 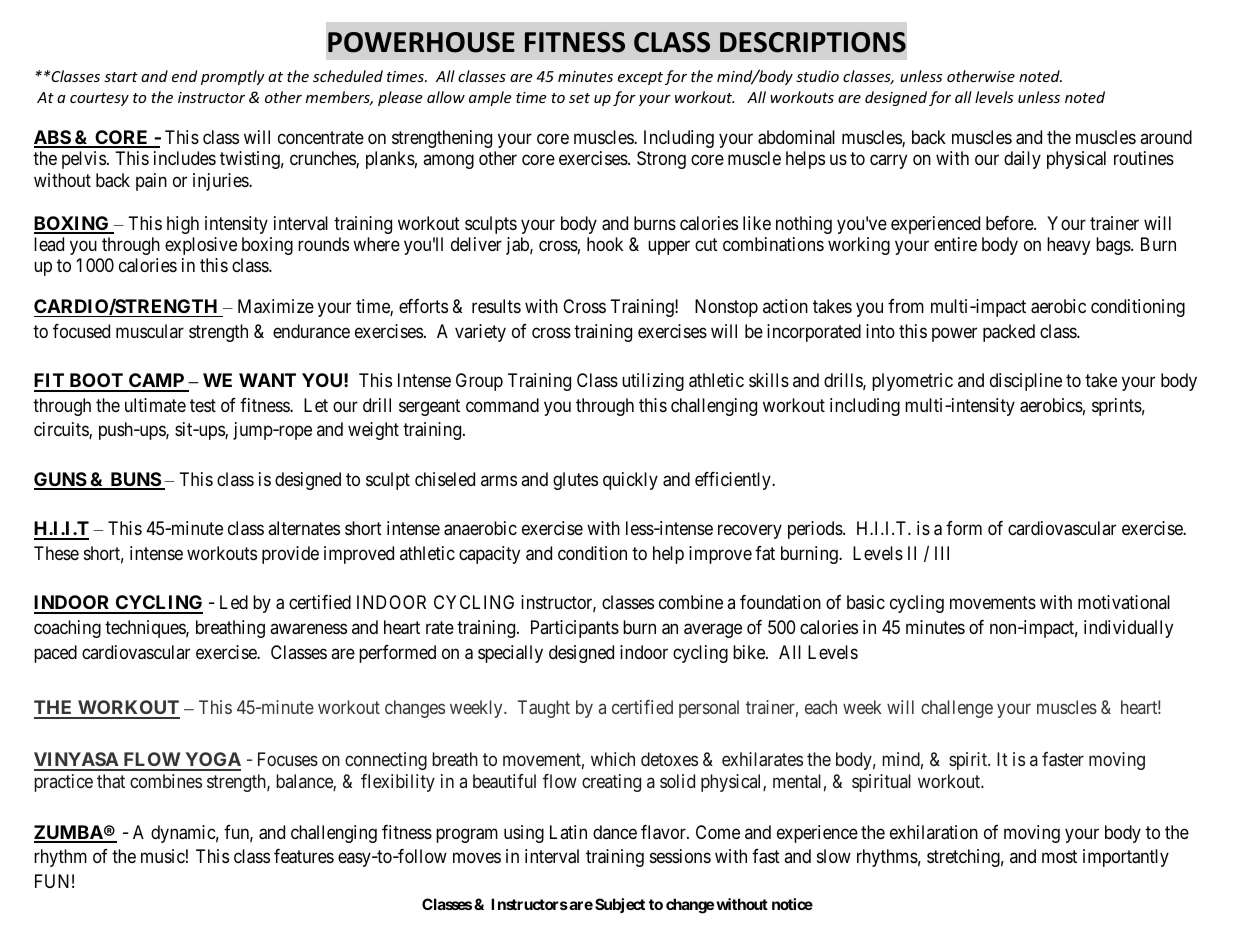 I want to click on promptly, so click(x=233, y=77).
